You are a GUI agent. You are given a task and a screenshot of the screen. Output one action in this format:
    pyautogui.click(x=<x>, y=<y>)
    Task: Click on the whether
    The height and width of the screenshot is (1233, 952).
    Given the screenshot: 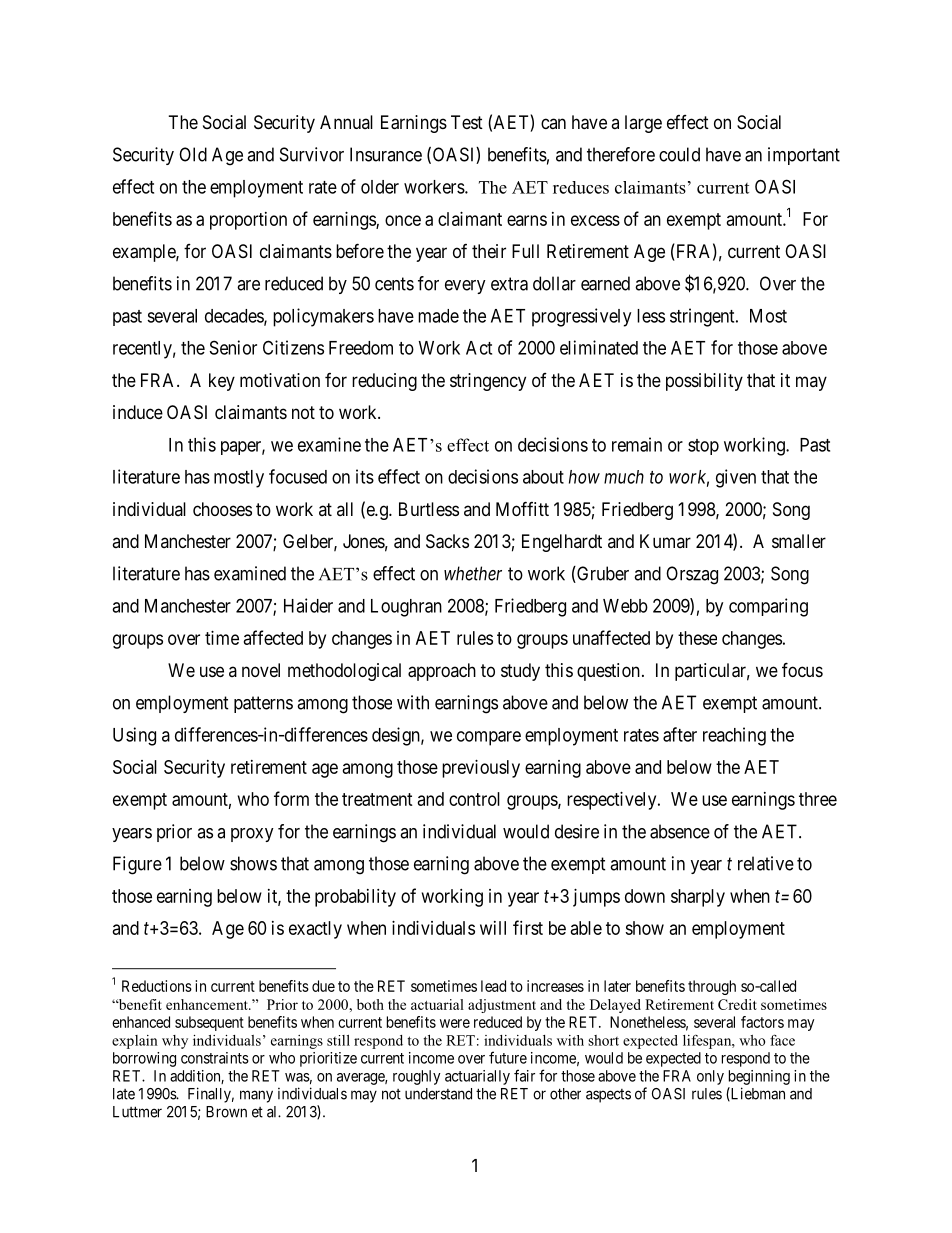 What is the action you would take?
    pyautogui.click(x=473, y=573)
